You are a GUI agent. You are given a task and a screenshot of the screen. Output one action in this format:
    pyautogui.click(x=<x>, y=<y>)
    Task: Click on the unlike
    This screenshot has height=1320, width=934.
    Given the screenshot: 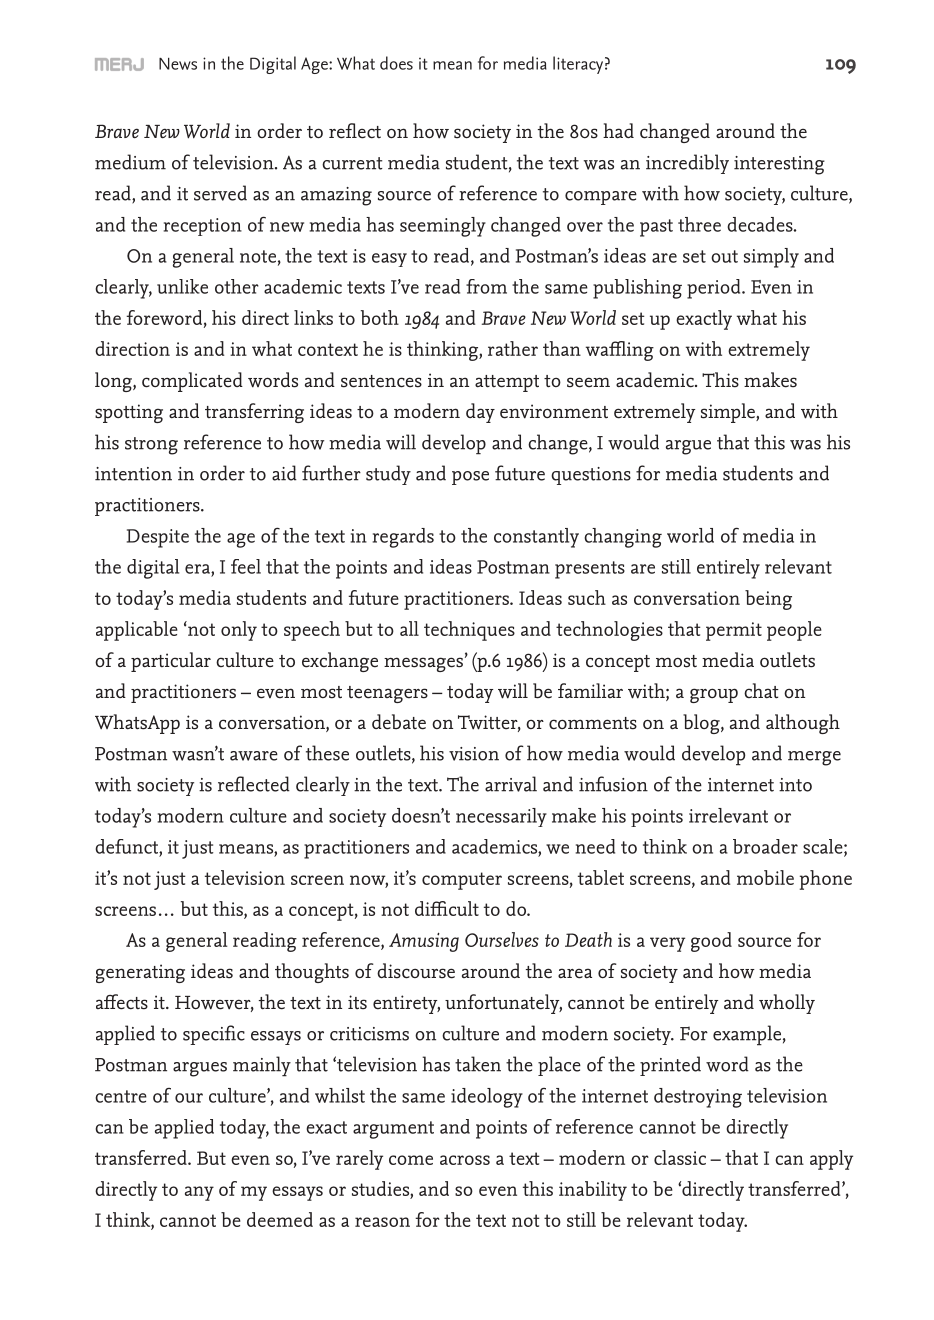 What is the action you would take?
    pyautogui.click(x=182, y=286)
